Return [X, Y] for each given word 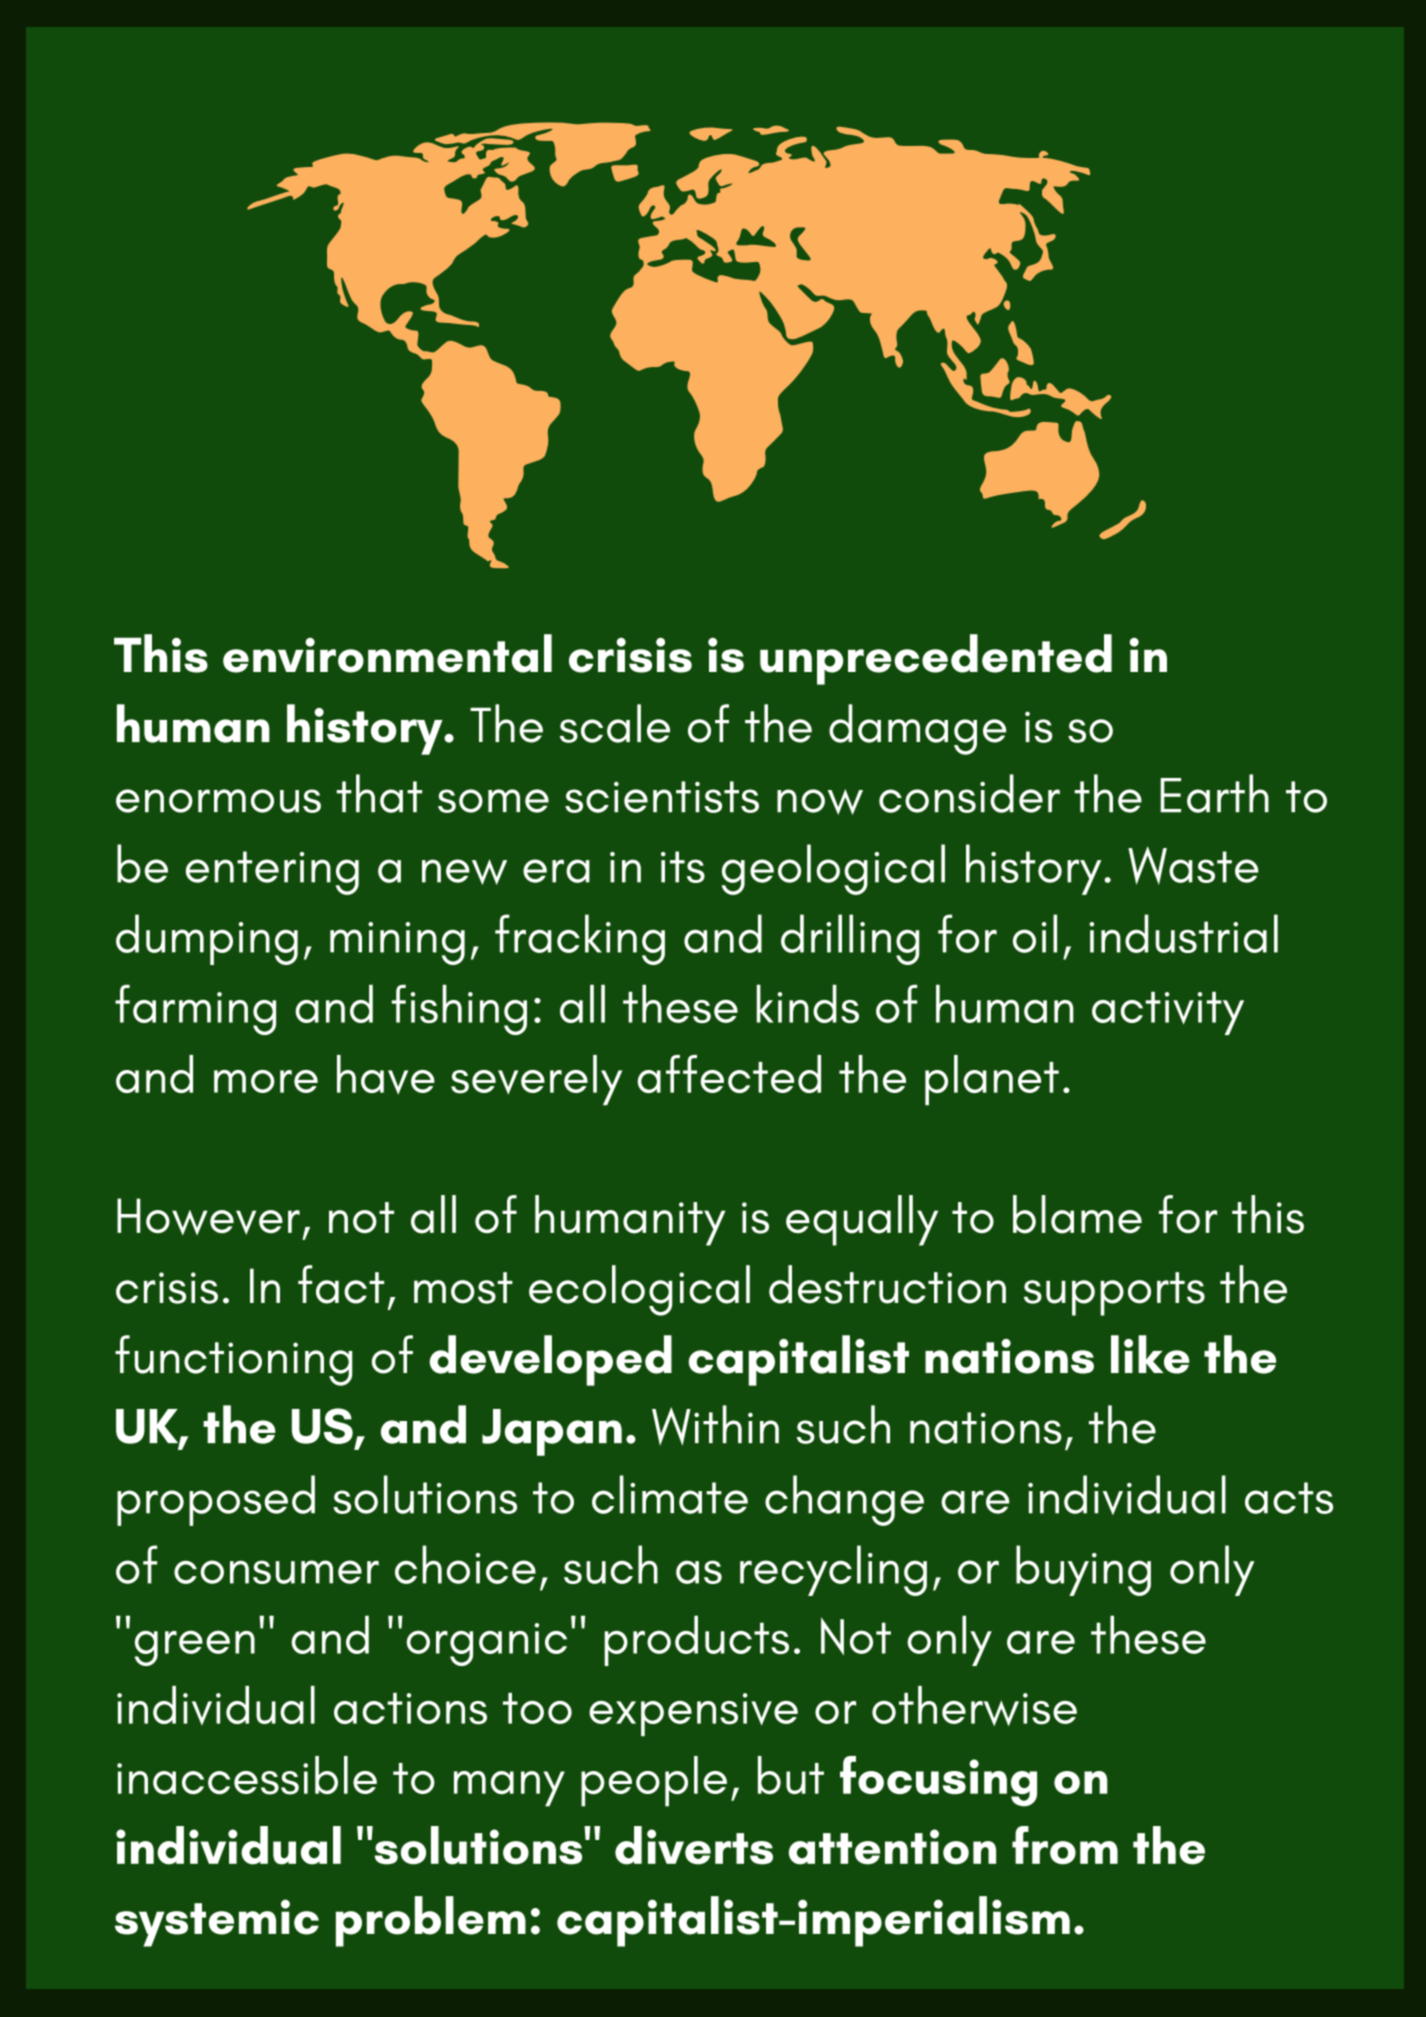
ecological [639, 1290]
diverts [694, 1845]
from [1065, 1845]
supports [1114, 1294]
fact [341, 1284]
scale [615, 723]
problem [431, 1921]
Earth [1214, 793]
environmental [387, 653]
